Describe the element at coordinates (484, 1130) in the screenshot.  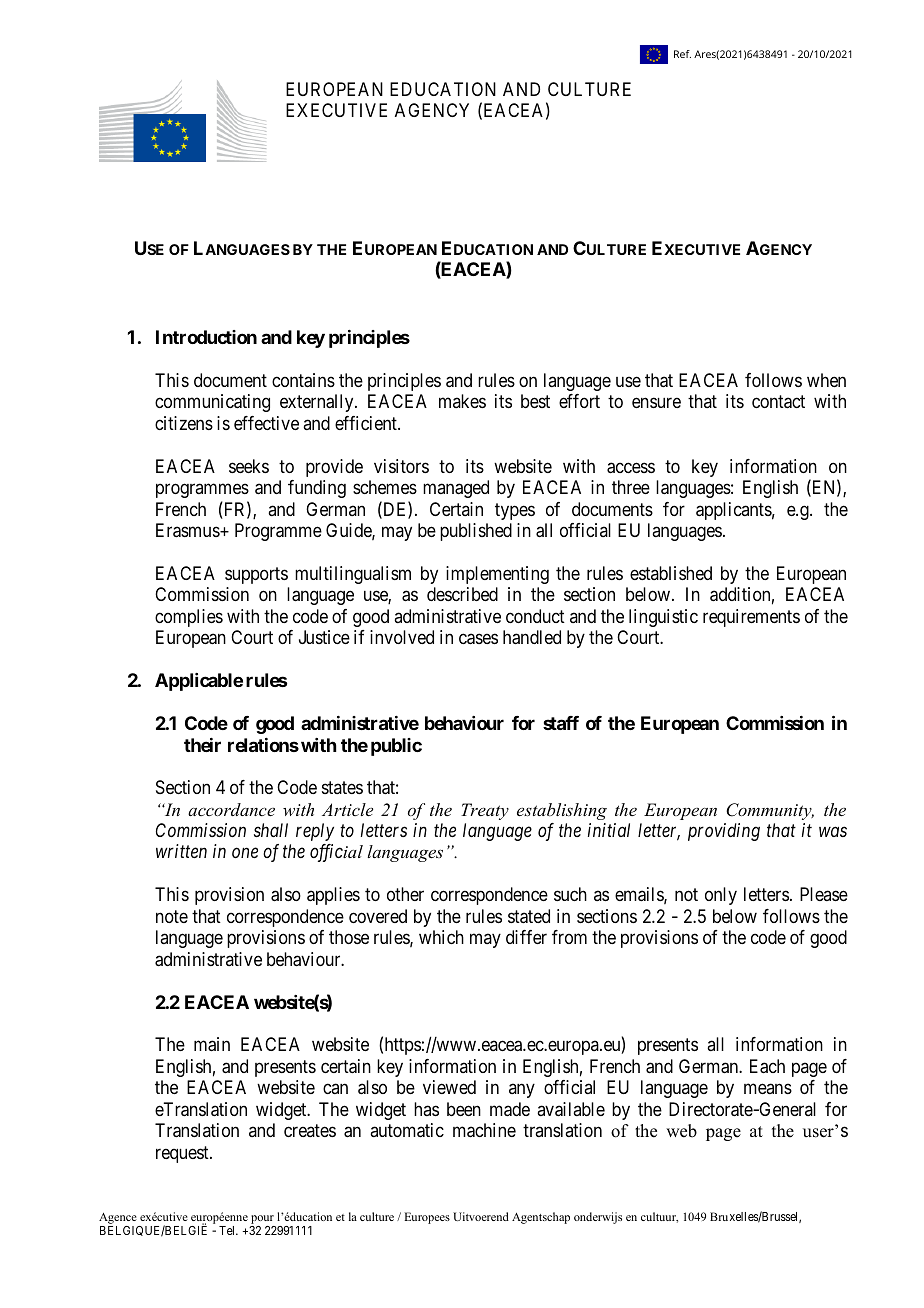
I see `machine` at that location.
